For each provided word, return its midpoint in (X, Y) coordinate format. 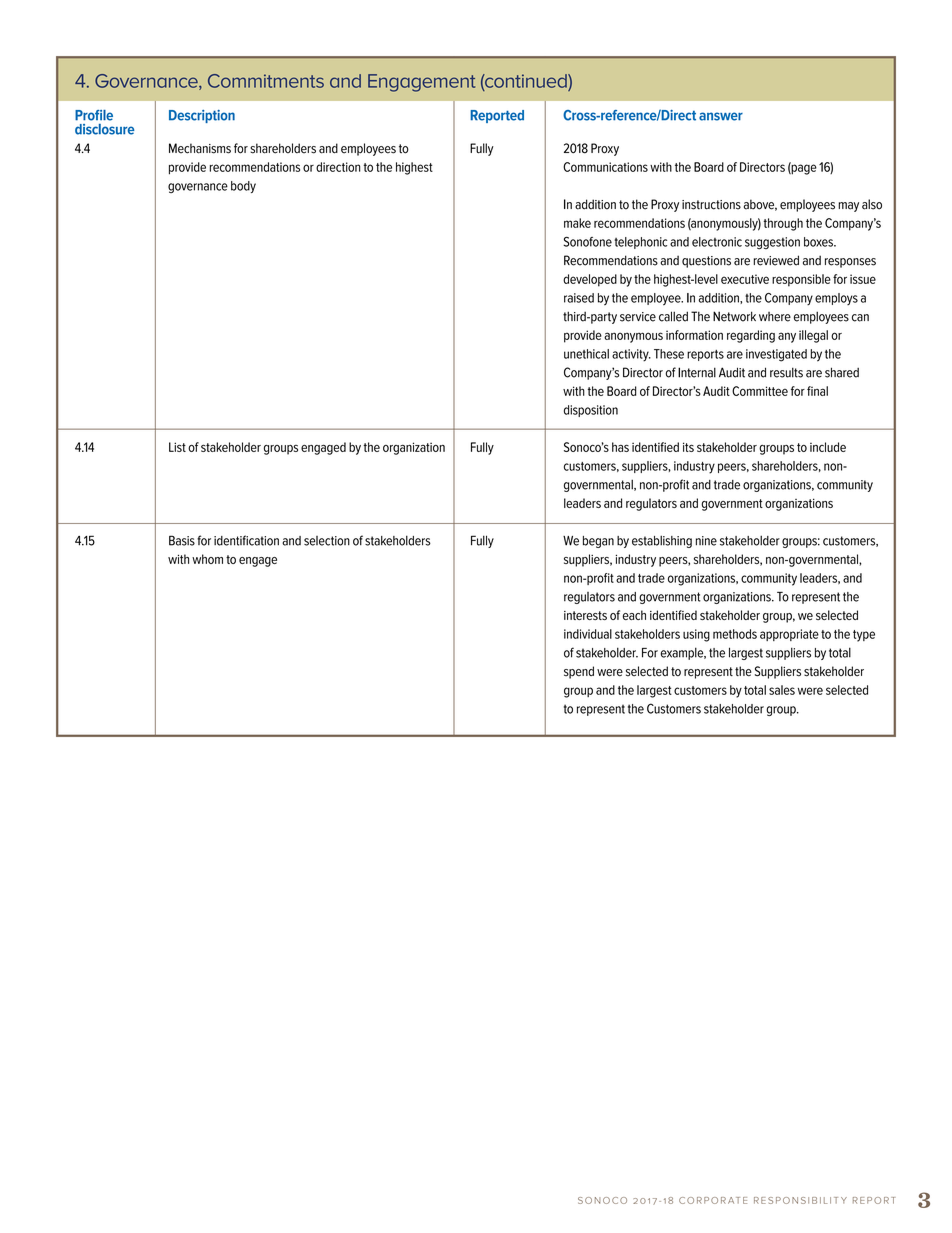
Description (202, 116)
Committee (760, 391)
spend (579, 672)
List (177, 447)
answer (721, 116)
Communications (605, 167)
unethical (586, 354)
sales (782, 690)
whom (207, 559)
